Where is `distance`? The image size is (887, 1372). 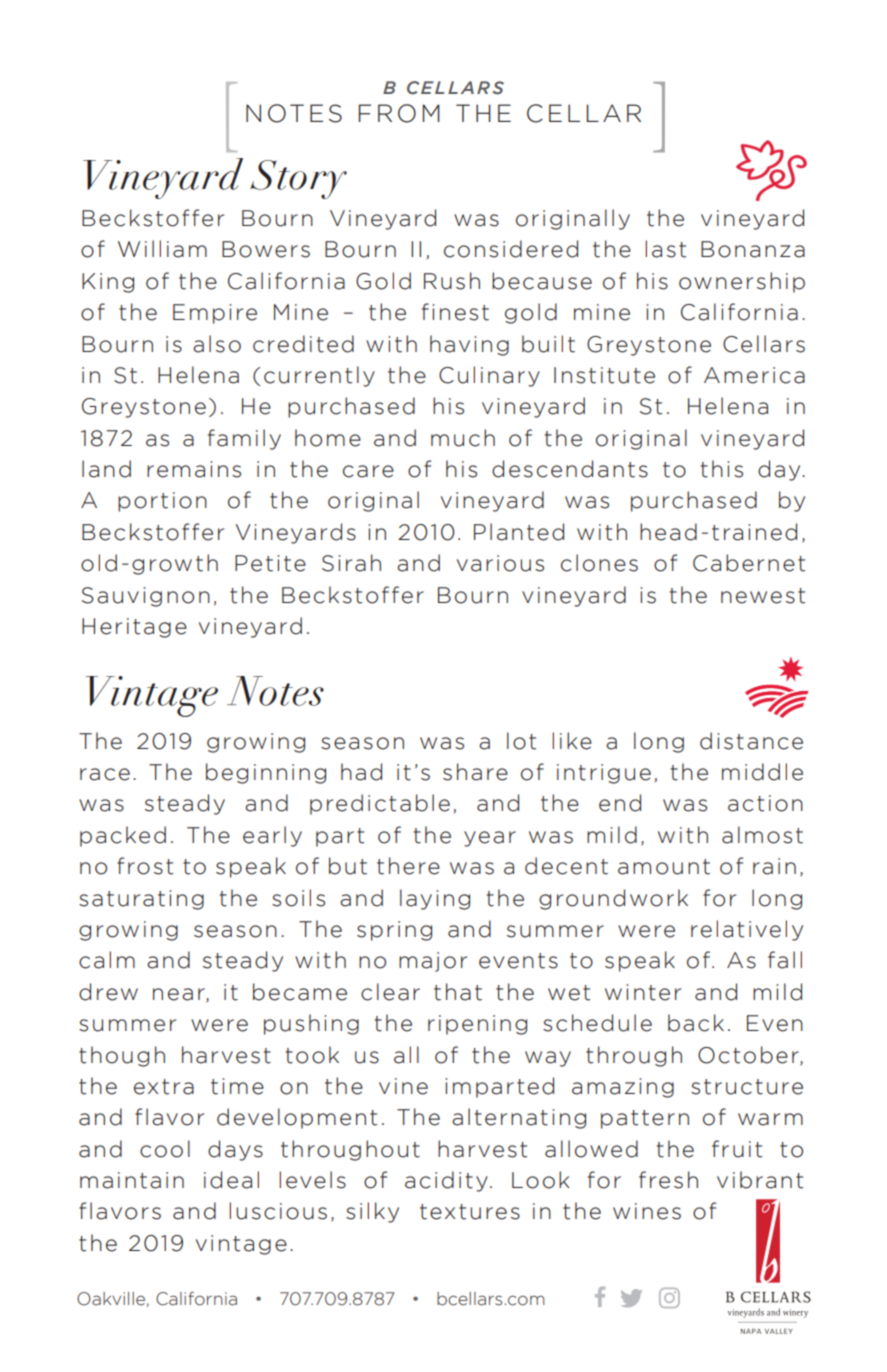
distance is located at coordinates (751, 741).
